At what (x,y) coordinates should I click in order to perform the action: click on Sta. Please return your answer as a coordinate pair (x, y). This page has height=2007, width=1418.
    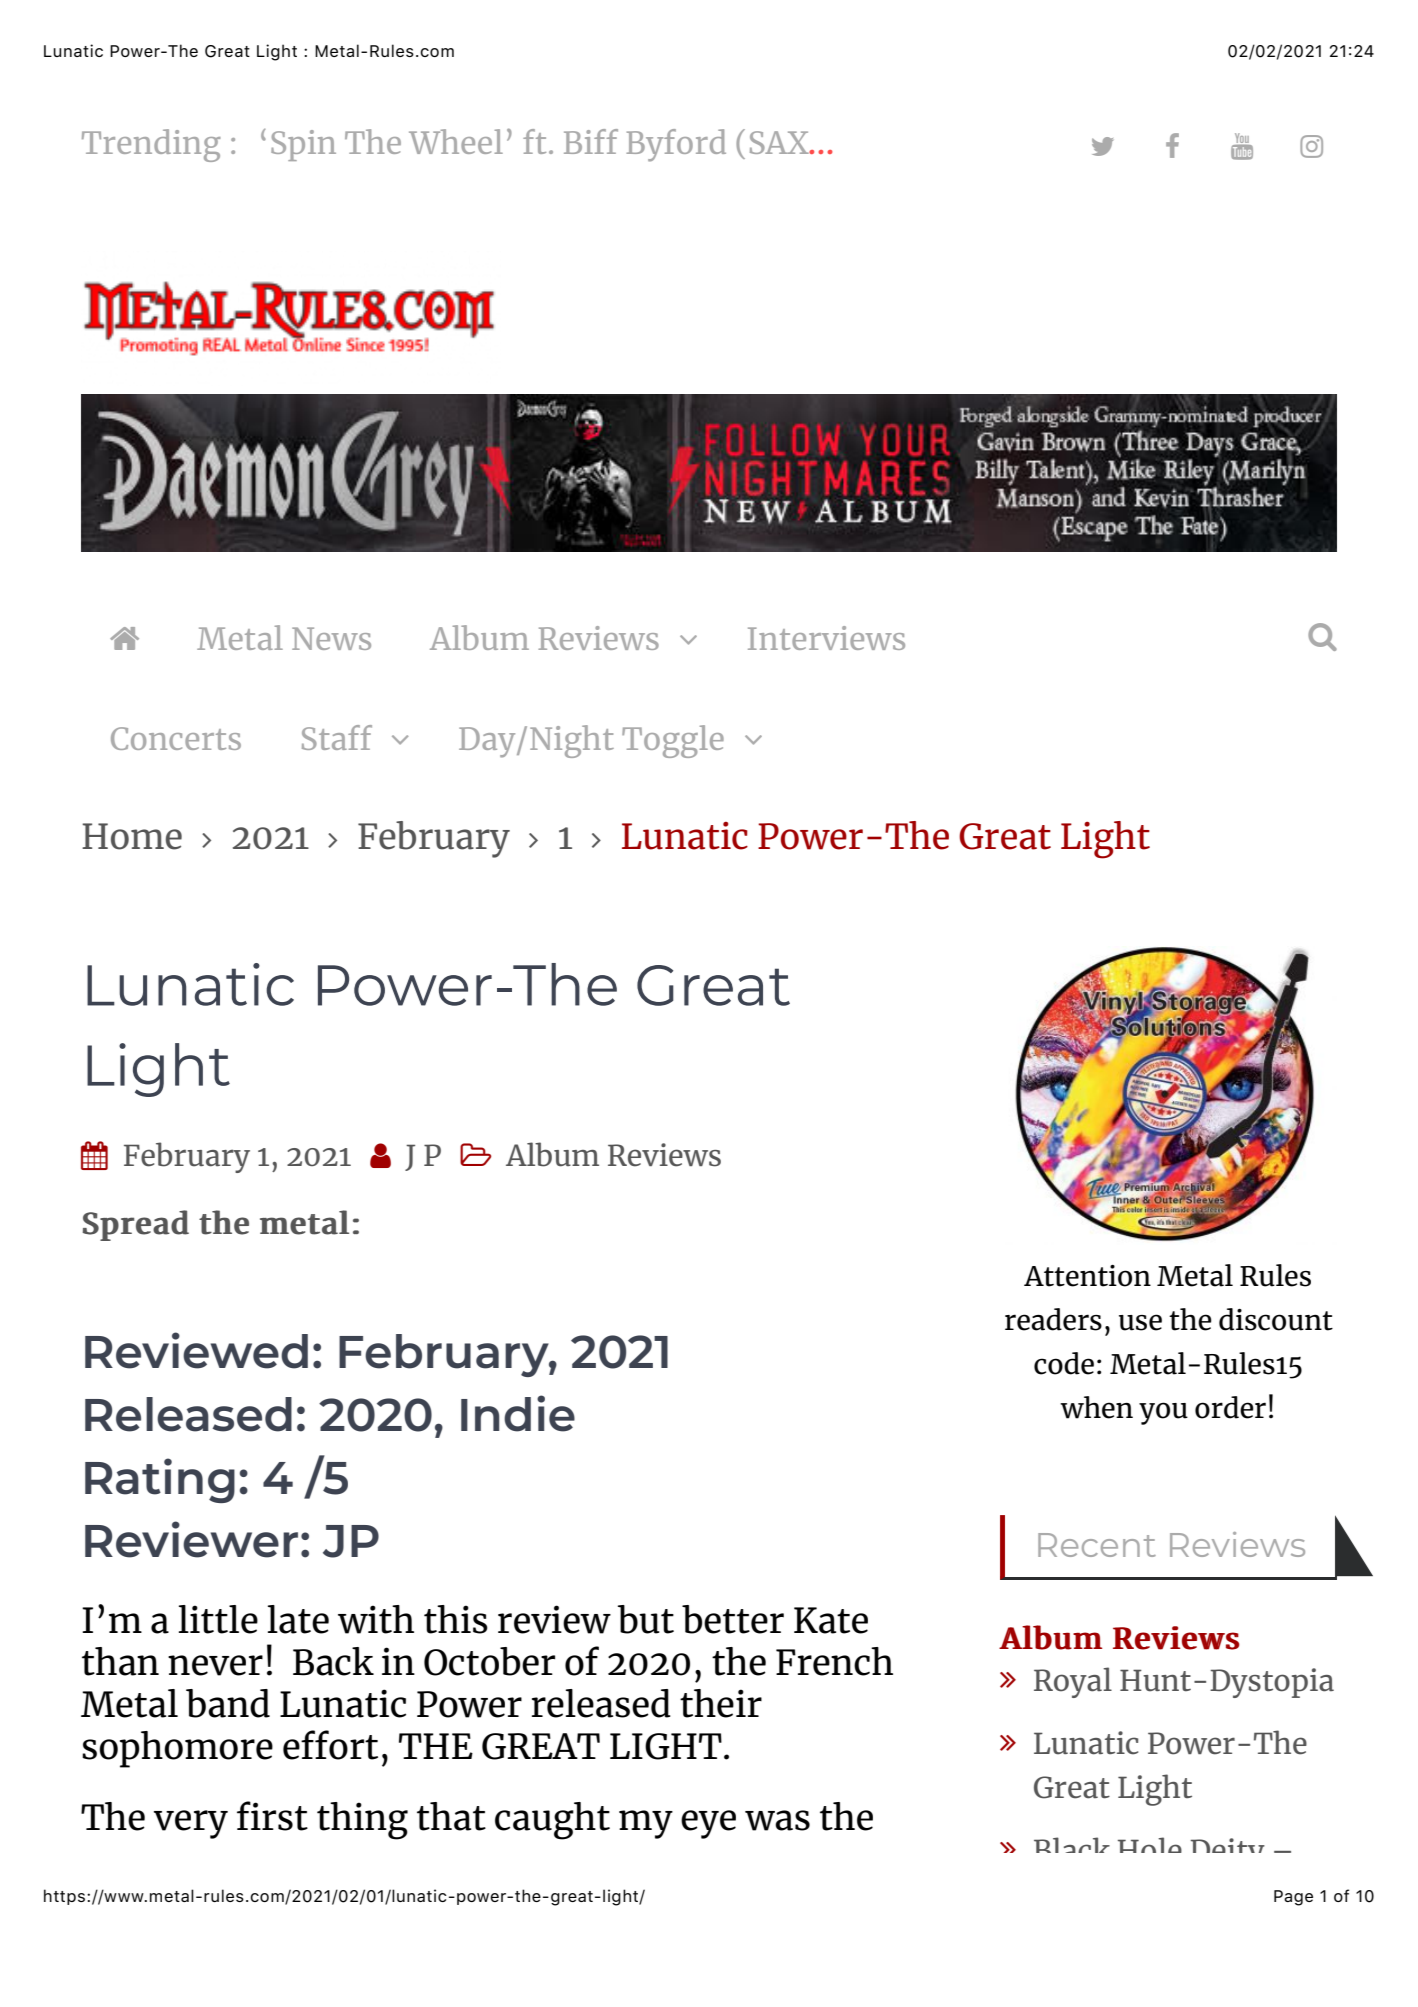
    Looking at the image, I should click on (325, 738).
